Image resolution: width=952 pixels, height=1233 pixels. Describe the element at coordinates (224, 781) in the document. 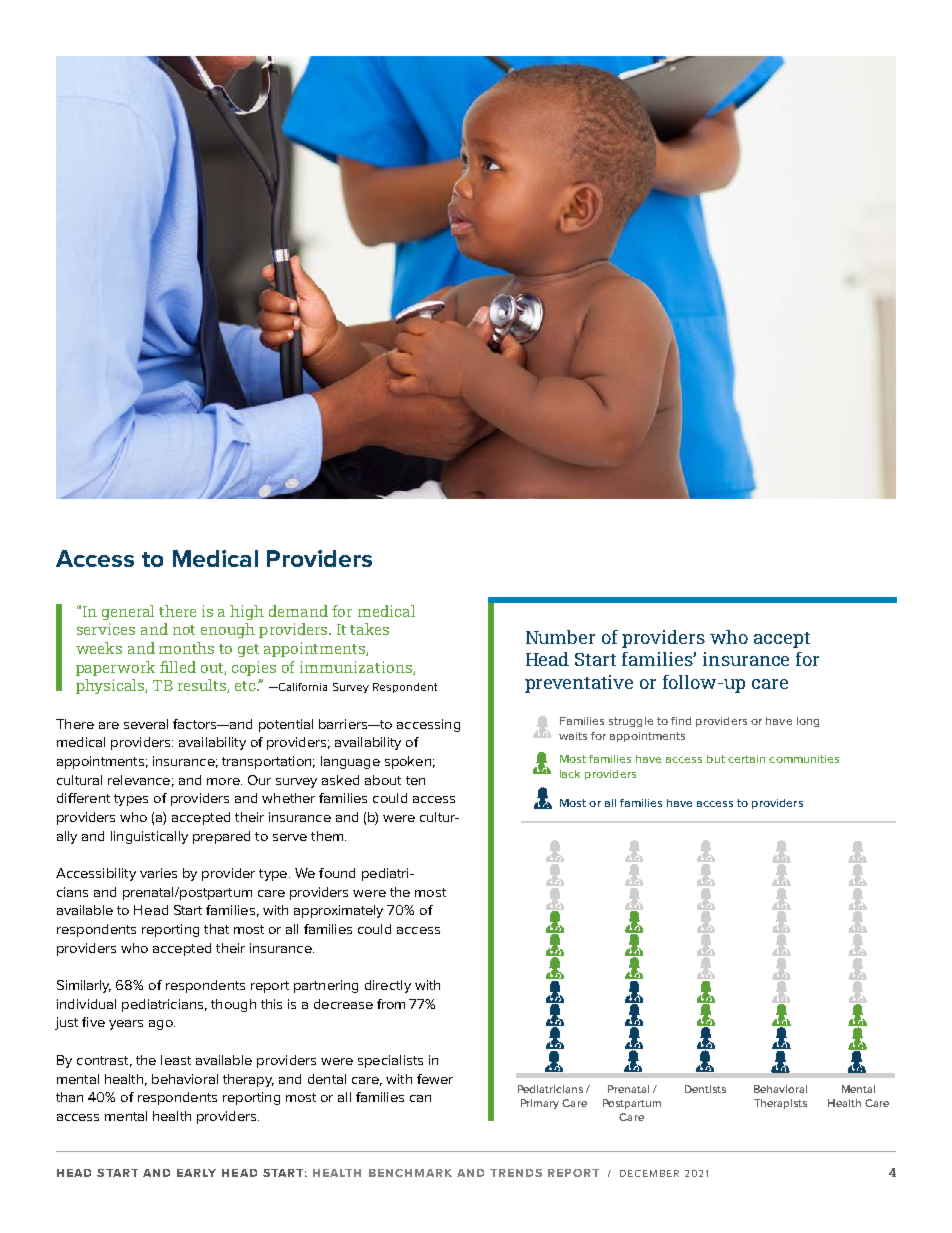

I see `more` at that location.
